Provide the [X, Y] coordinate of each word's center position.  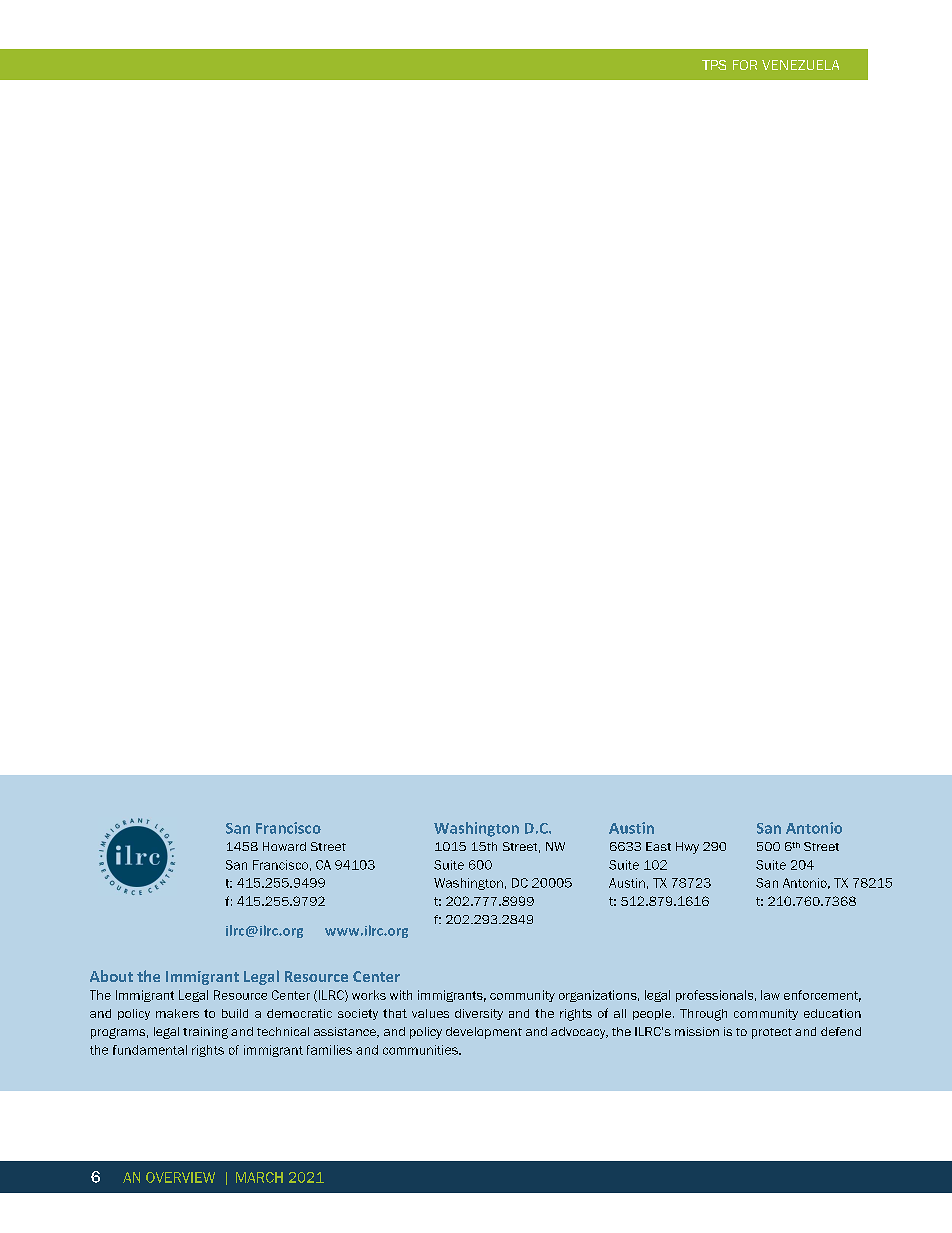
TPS [714, 65]
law [770, 995]
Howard [284, 846]
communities [421, 1050]
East [658, 846]
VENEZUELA [800, 65]
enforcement [822, 996]
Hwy [687, 848]
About [111, 976]
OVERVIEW [180, 1177]
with [401, 995]
